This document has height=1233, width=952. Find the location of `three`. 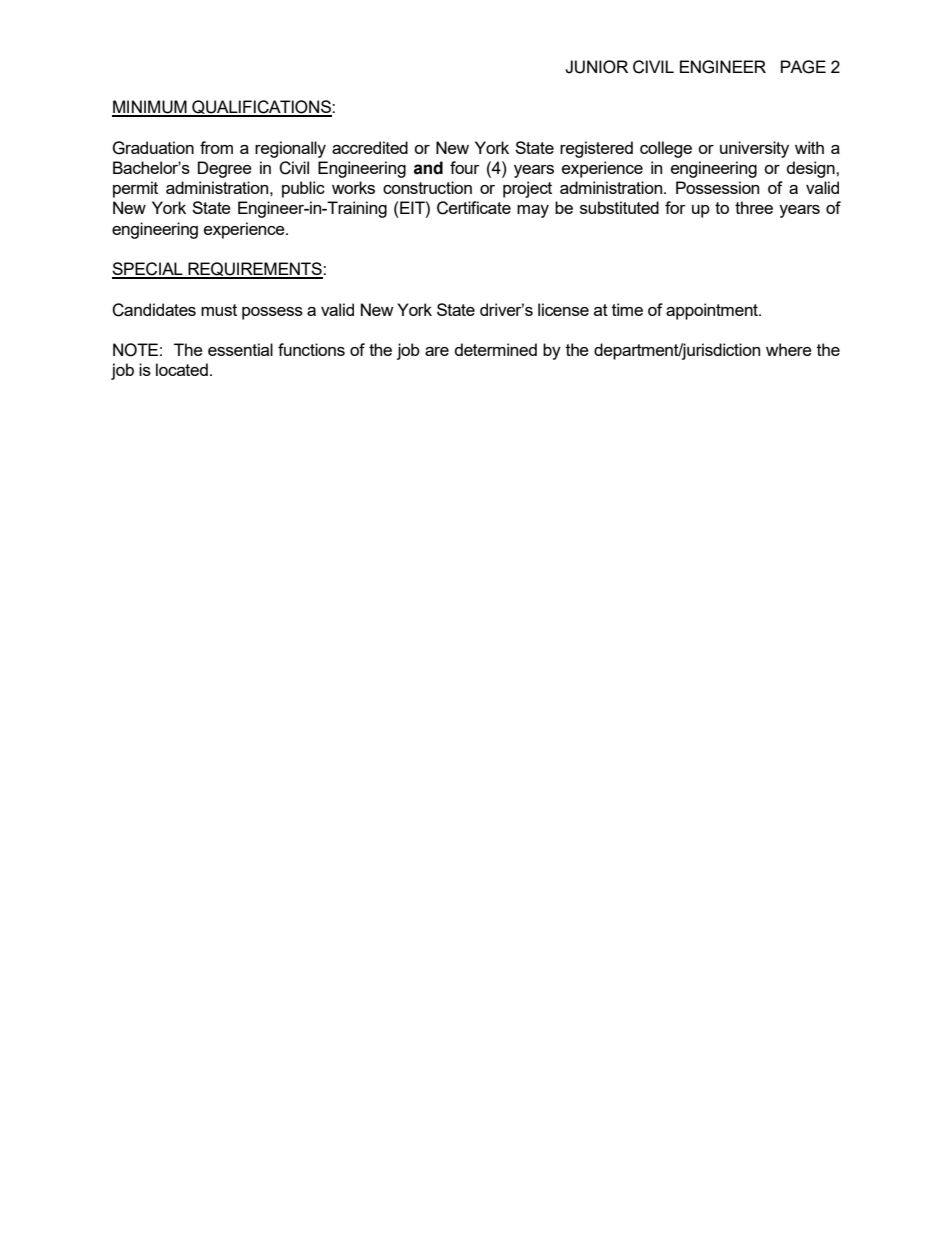

three is located at coordinates (754, 207).
